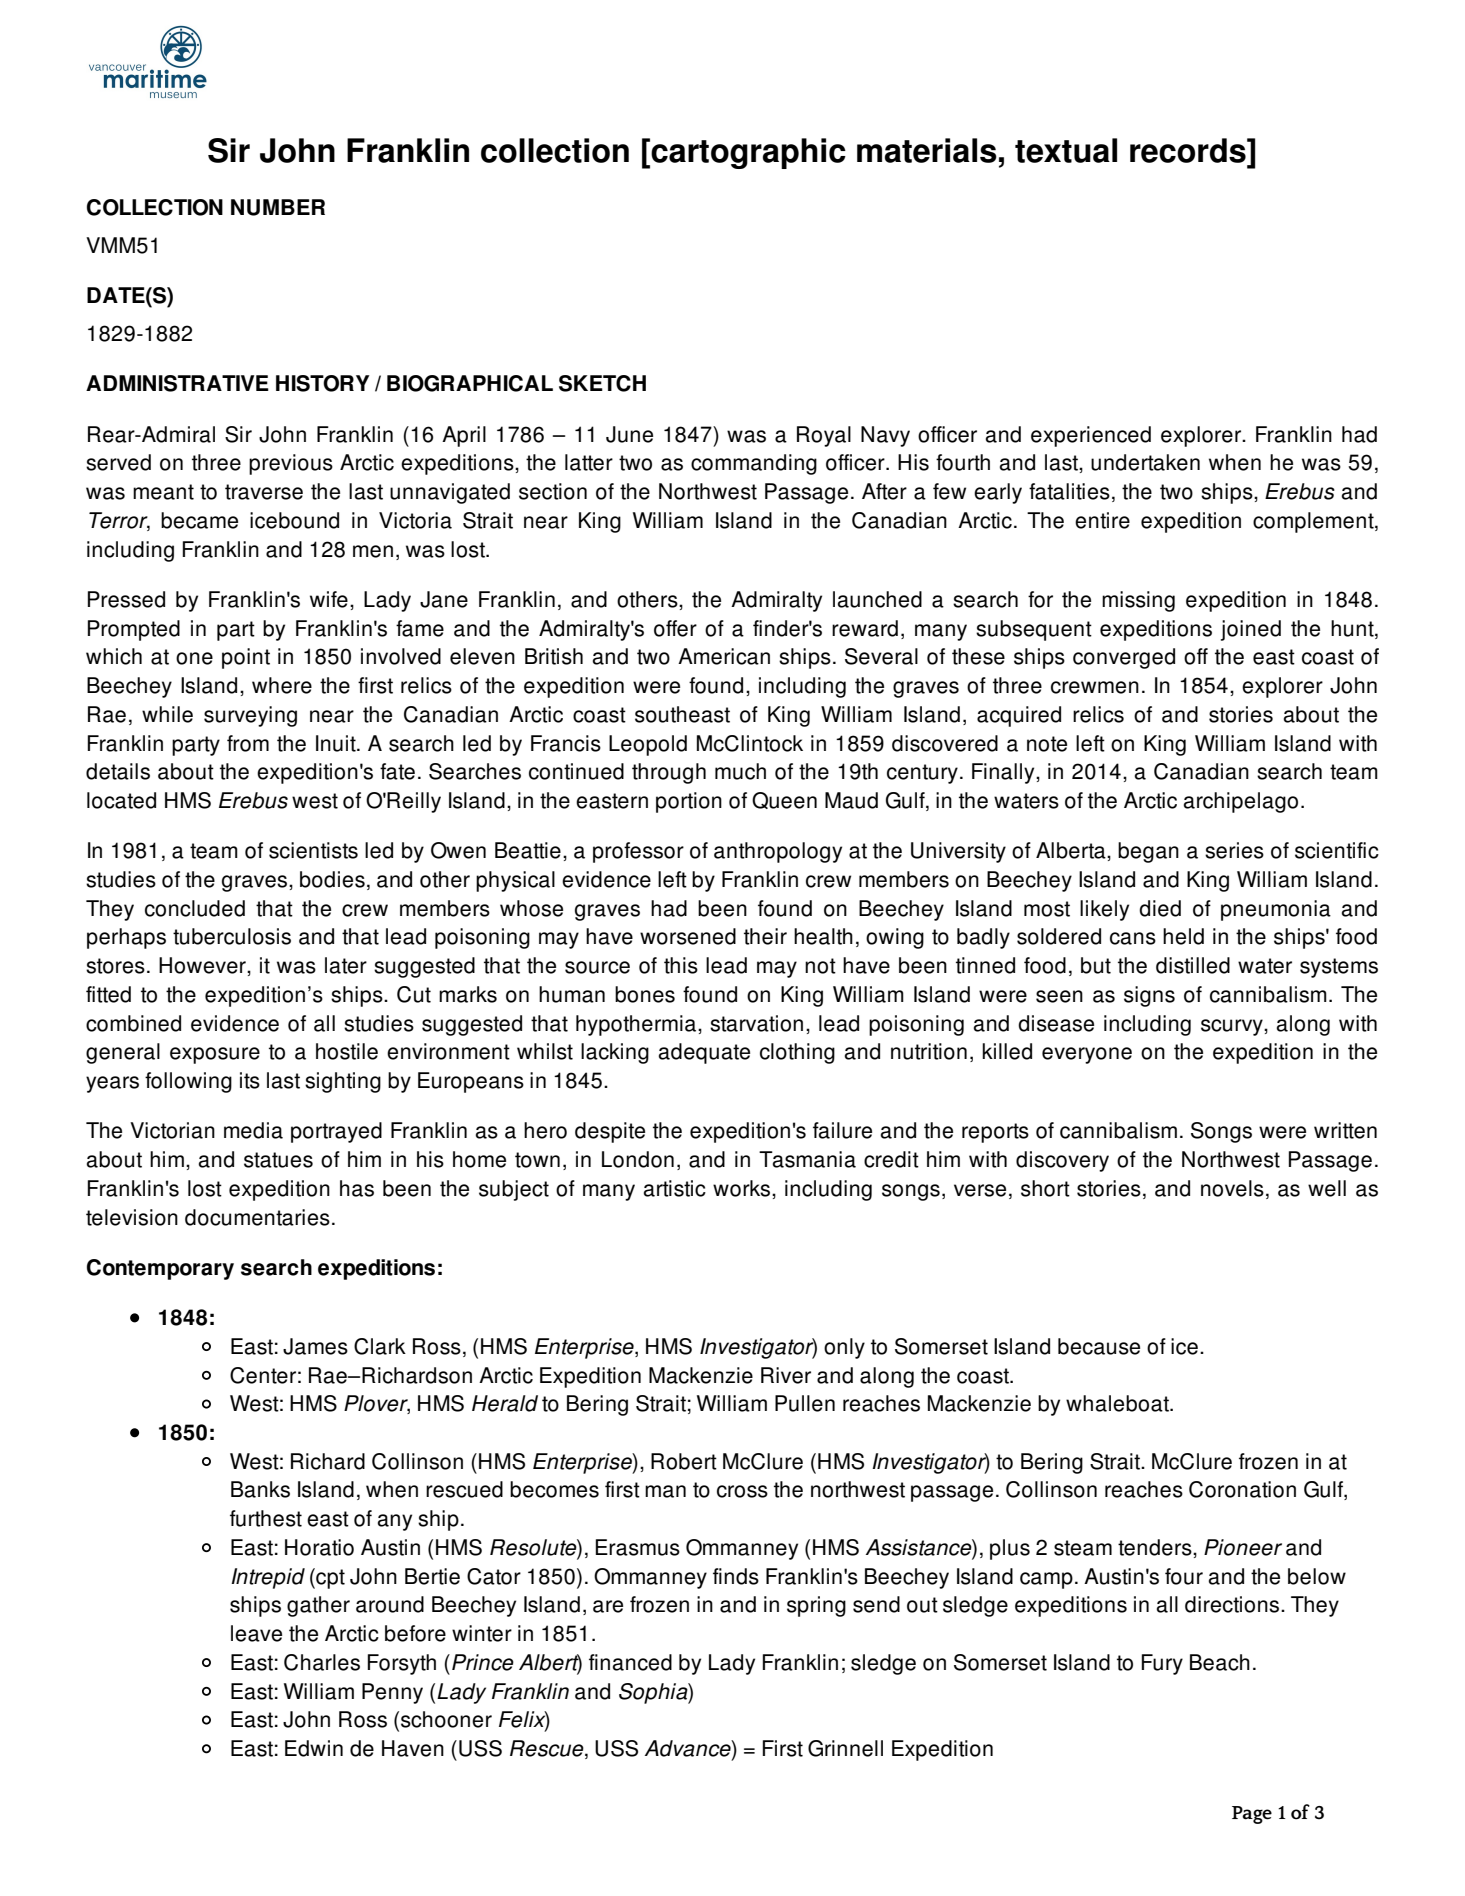 Image resolution: width=1465 pixels, height=1896 pixels. I want to click on materials, so click(927, 150).
